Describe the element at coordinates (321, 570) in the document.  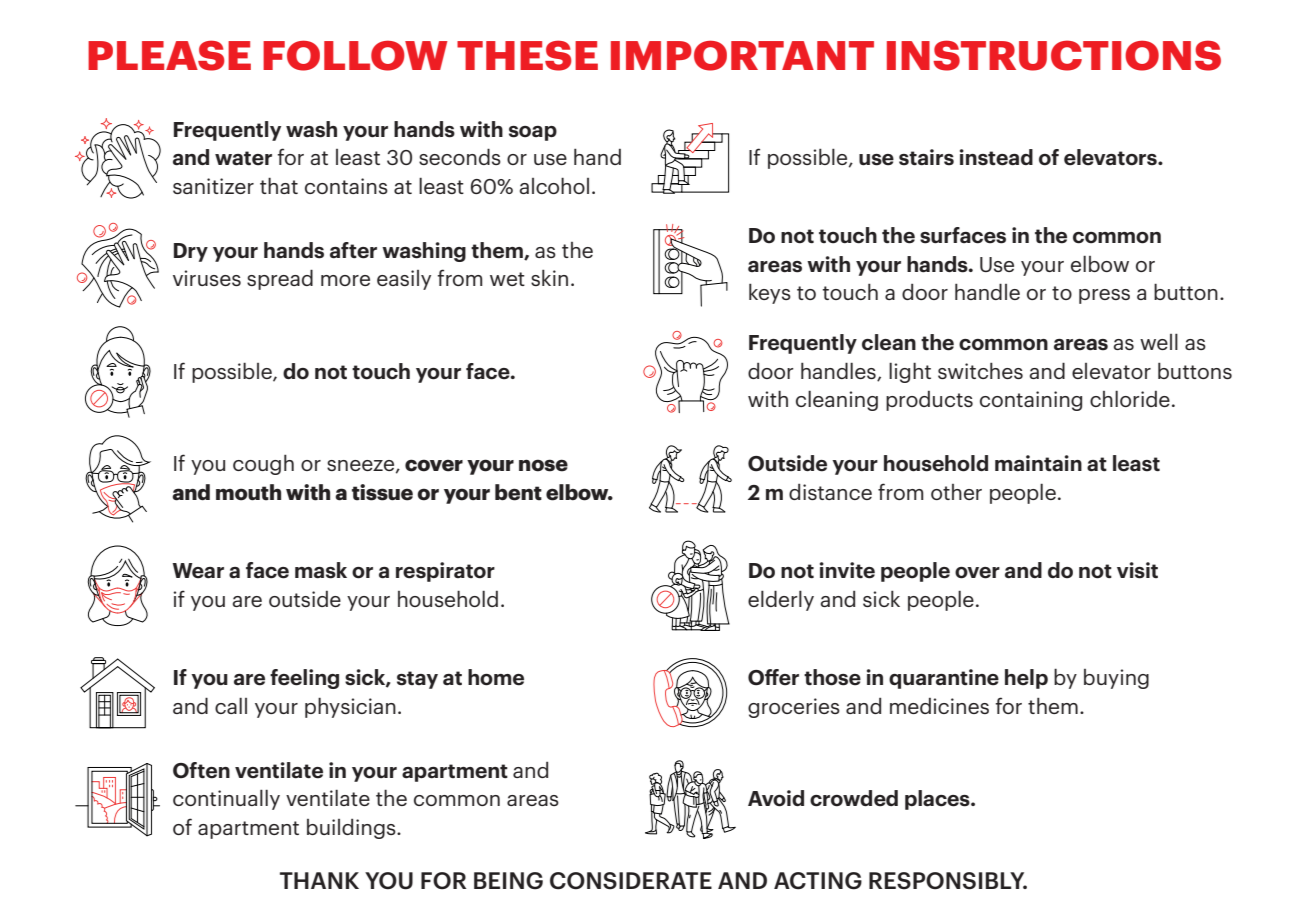
I see `mask` at that location.
